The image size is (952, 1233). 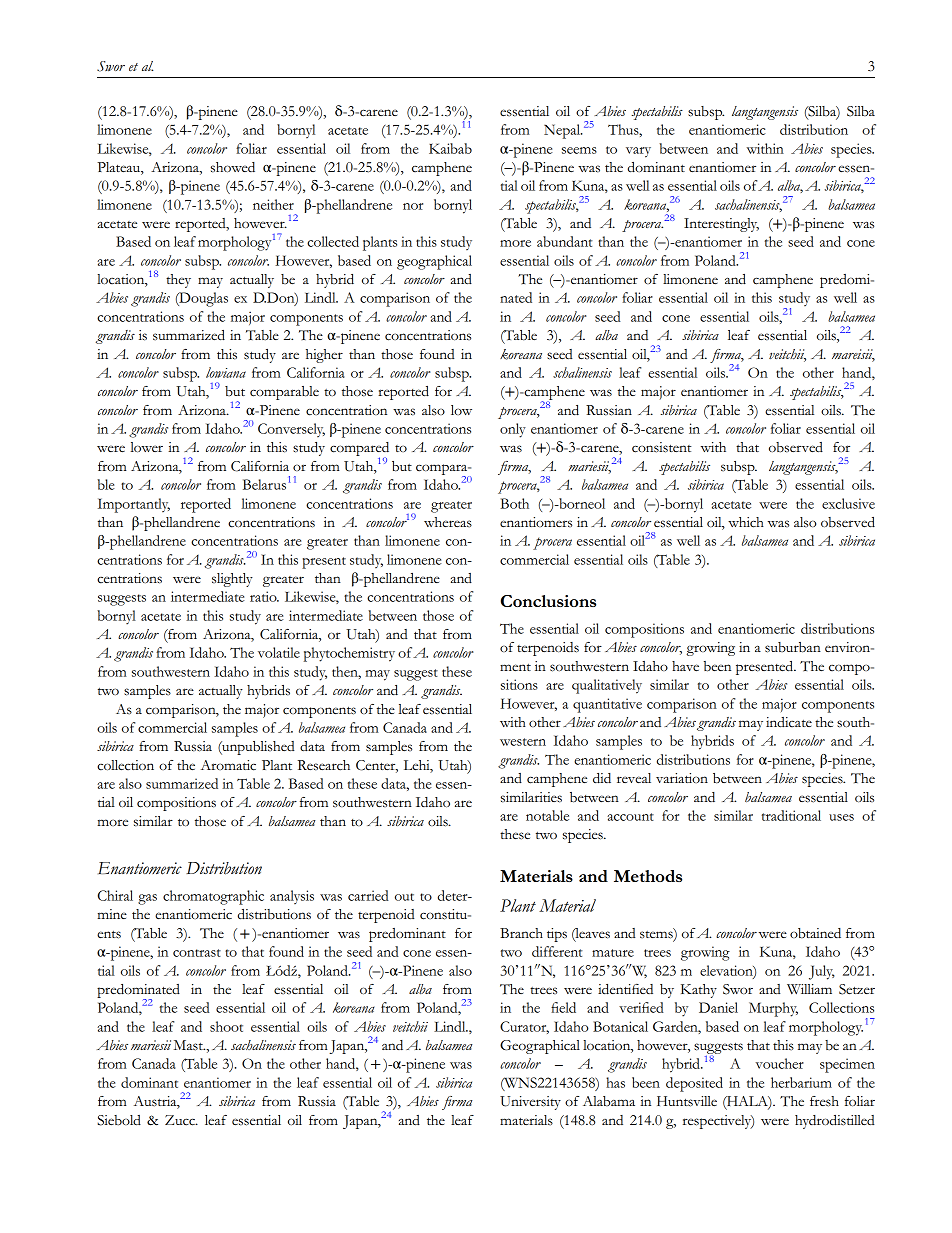 What do you see at coordinates (448, 522) in the document?
I see `whereas` at bounding box center [448, 522].
